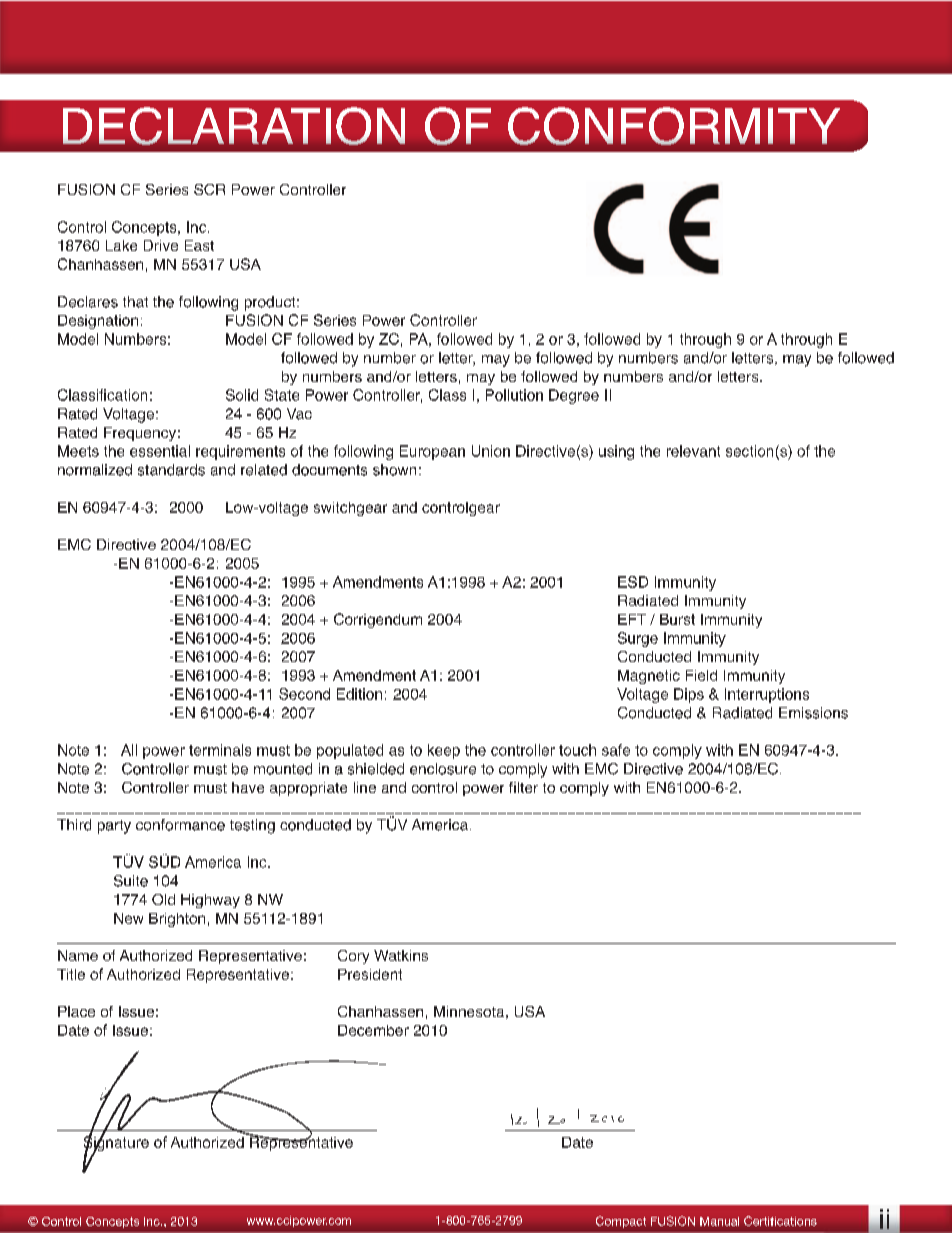  What do you see at coordinates (177, 920) in the screenshot?
I see `Brighton` at bounding box center [177, 920].
